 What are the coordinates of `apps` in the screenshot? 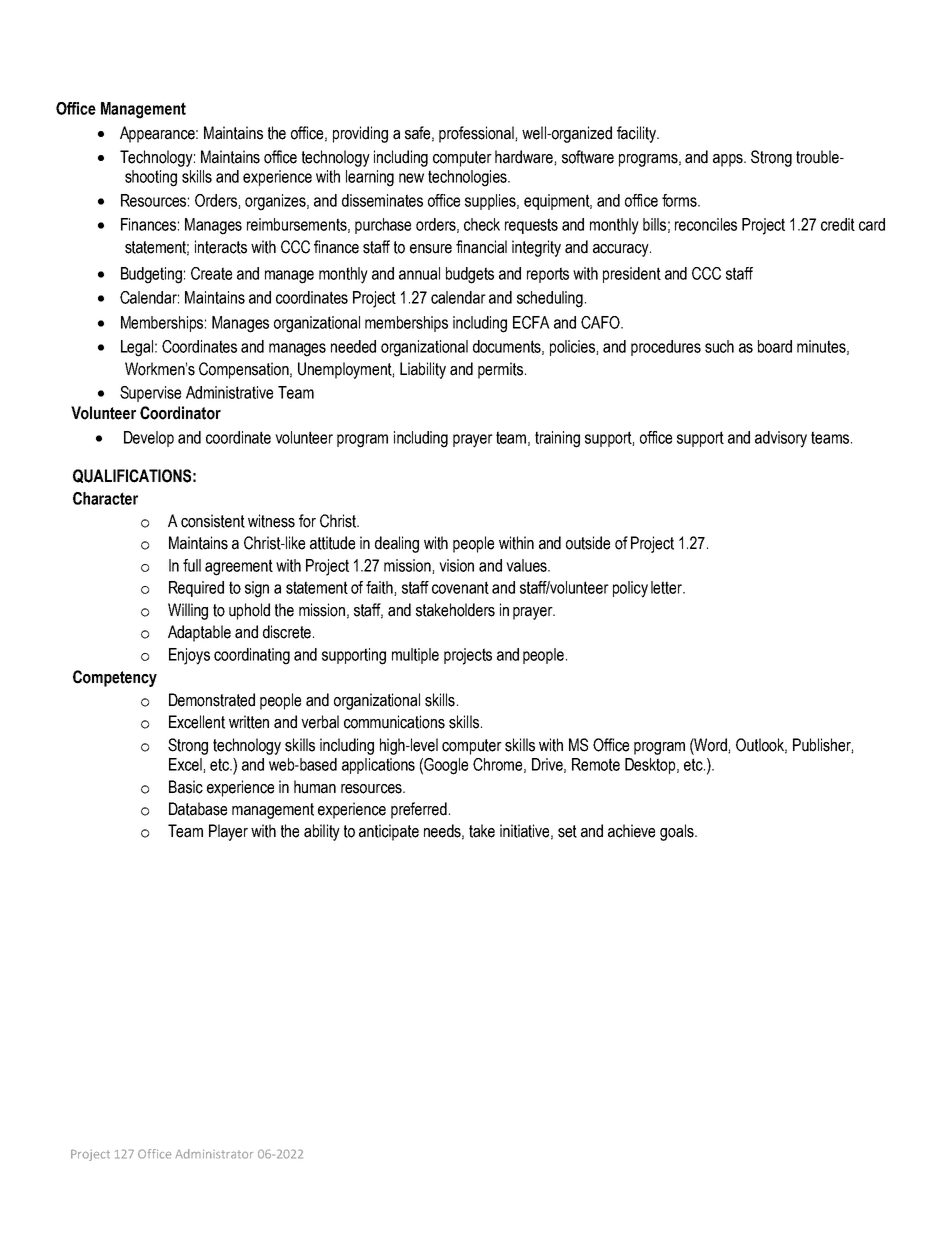 It's located at (729, 160).
